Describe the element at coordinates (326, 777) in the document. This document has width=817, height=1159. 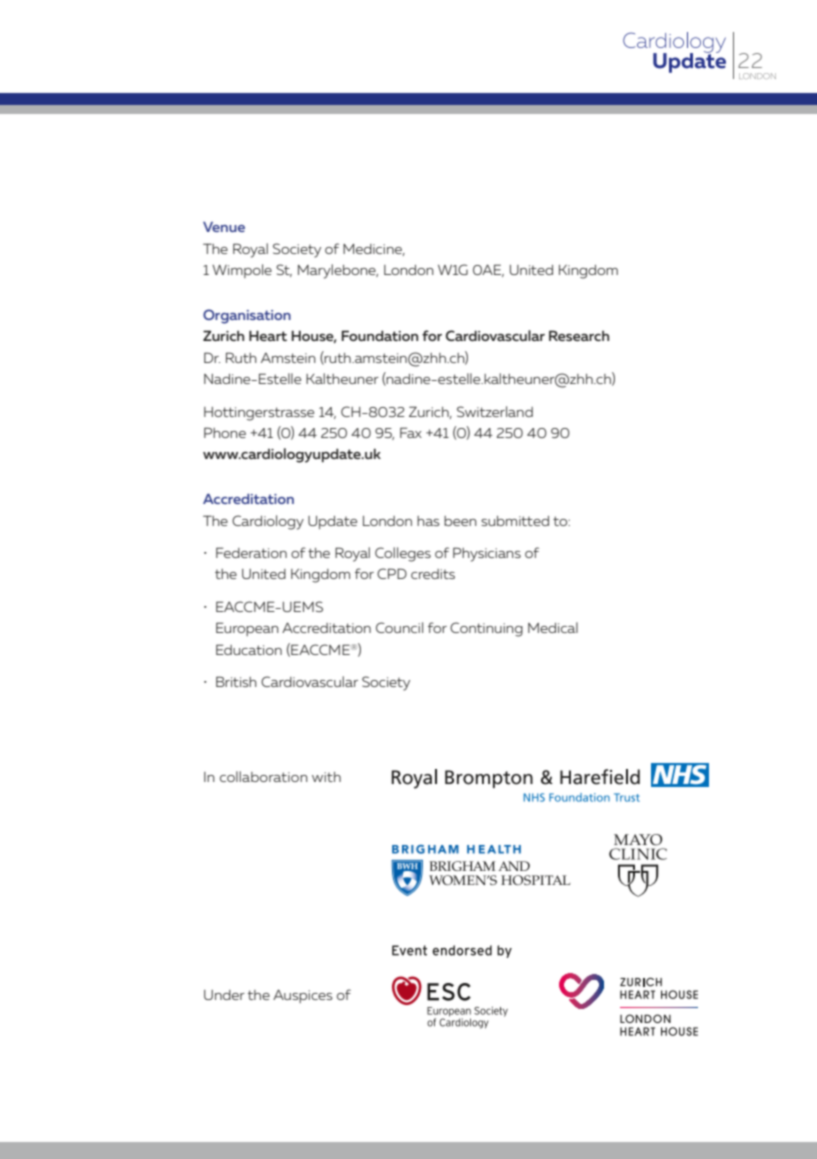
I see `with` at that location.
